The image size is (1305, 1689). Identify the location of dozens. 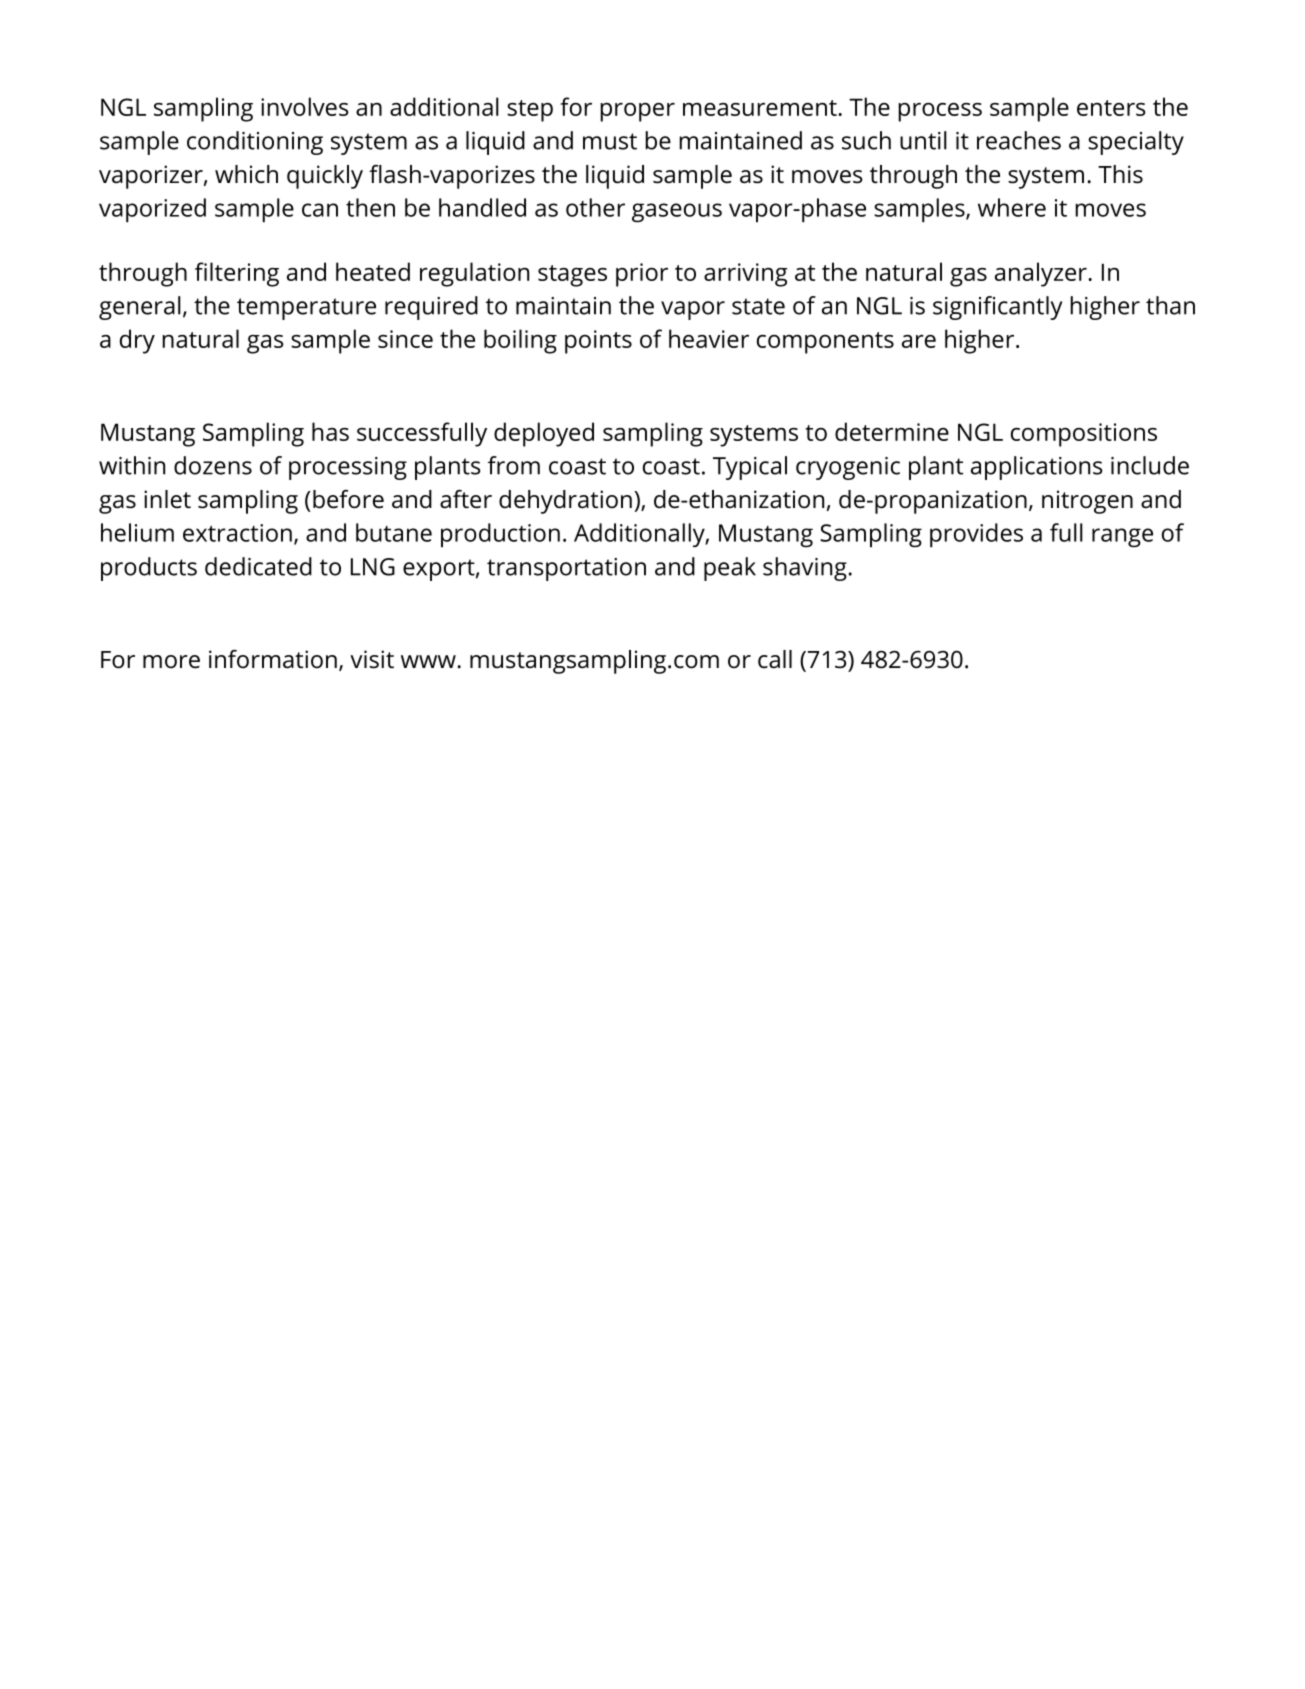
(213, 465).
